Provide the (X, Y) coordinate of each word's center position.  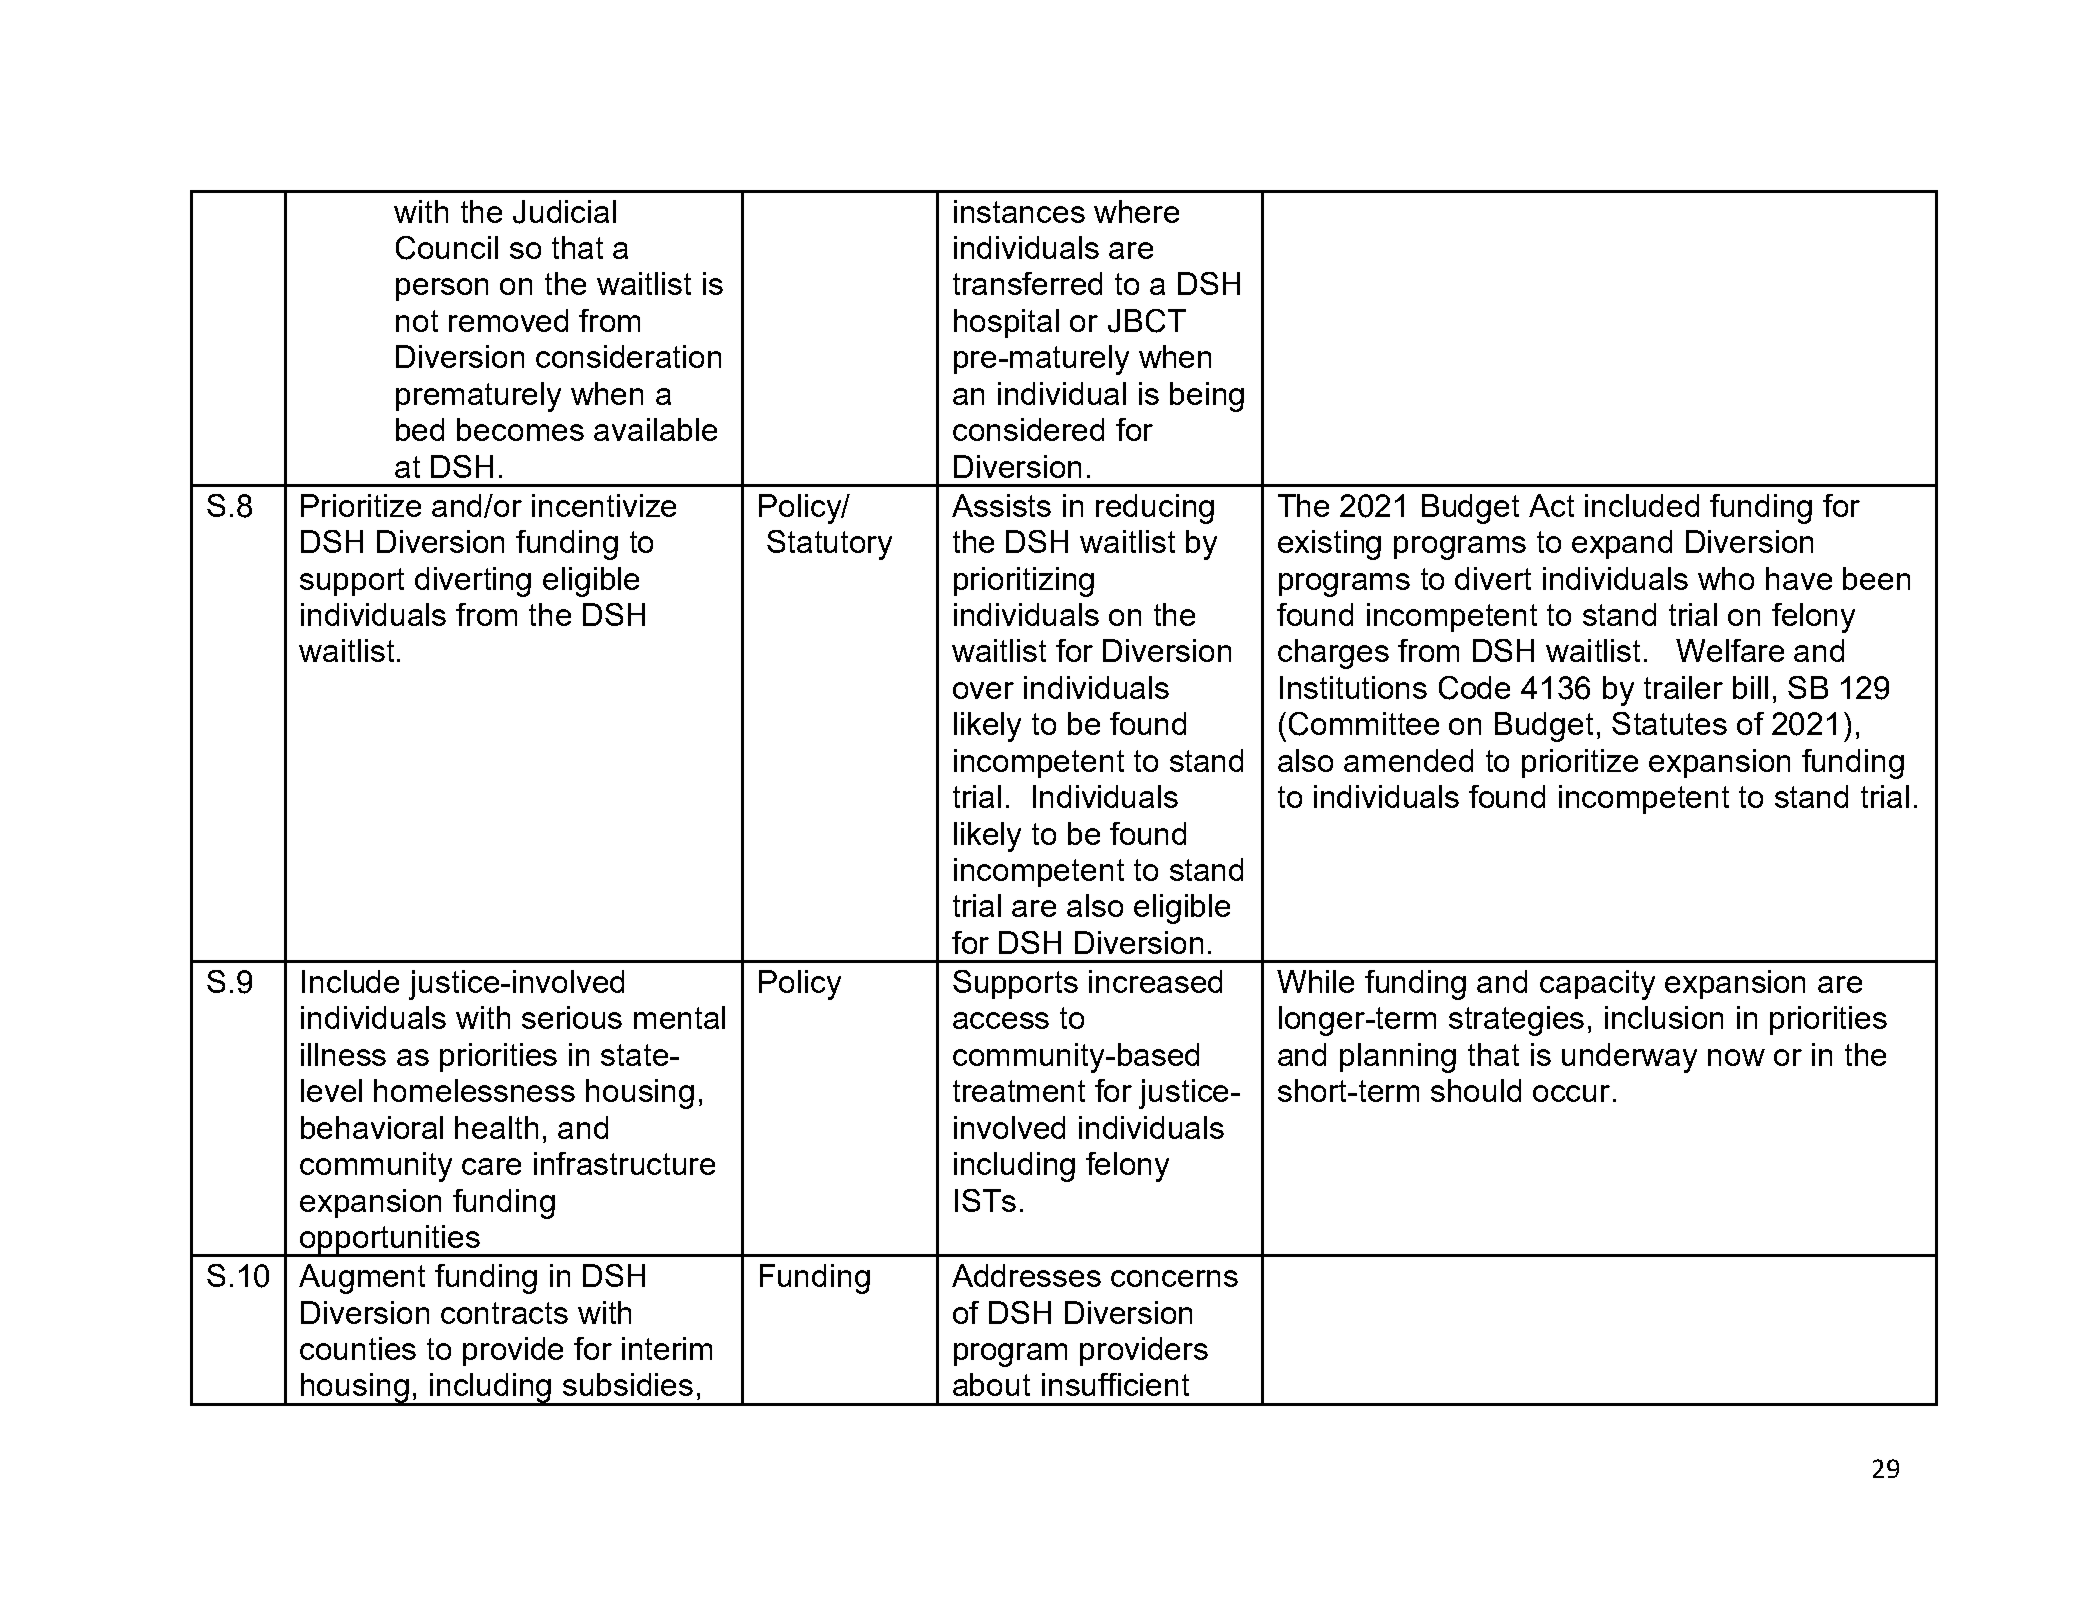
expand (1622, 544)
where (1136, 211)
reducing (1155, 509)
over (983, 690)
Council (447, 248)
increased (1155, 981)
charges (1333, 654)
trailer (1683, 687)
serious (572, 1017)
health (496, 1127)
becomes (520, 429)
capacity (1597, 985)
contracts (504, 1313)
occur (1571, 1093)
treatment (1019, 1091)
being (1207, 397)
